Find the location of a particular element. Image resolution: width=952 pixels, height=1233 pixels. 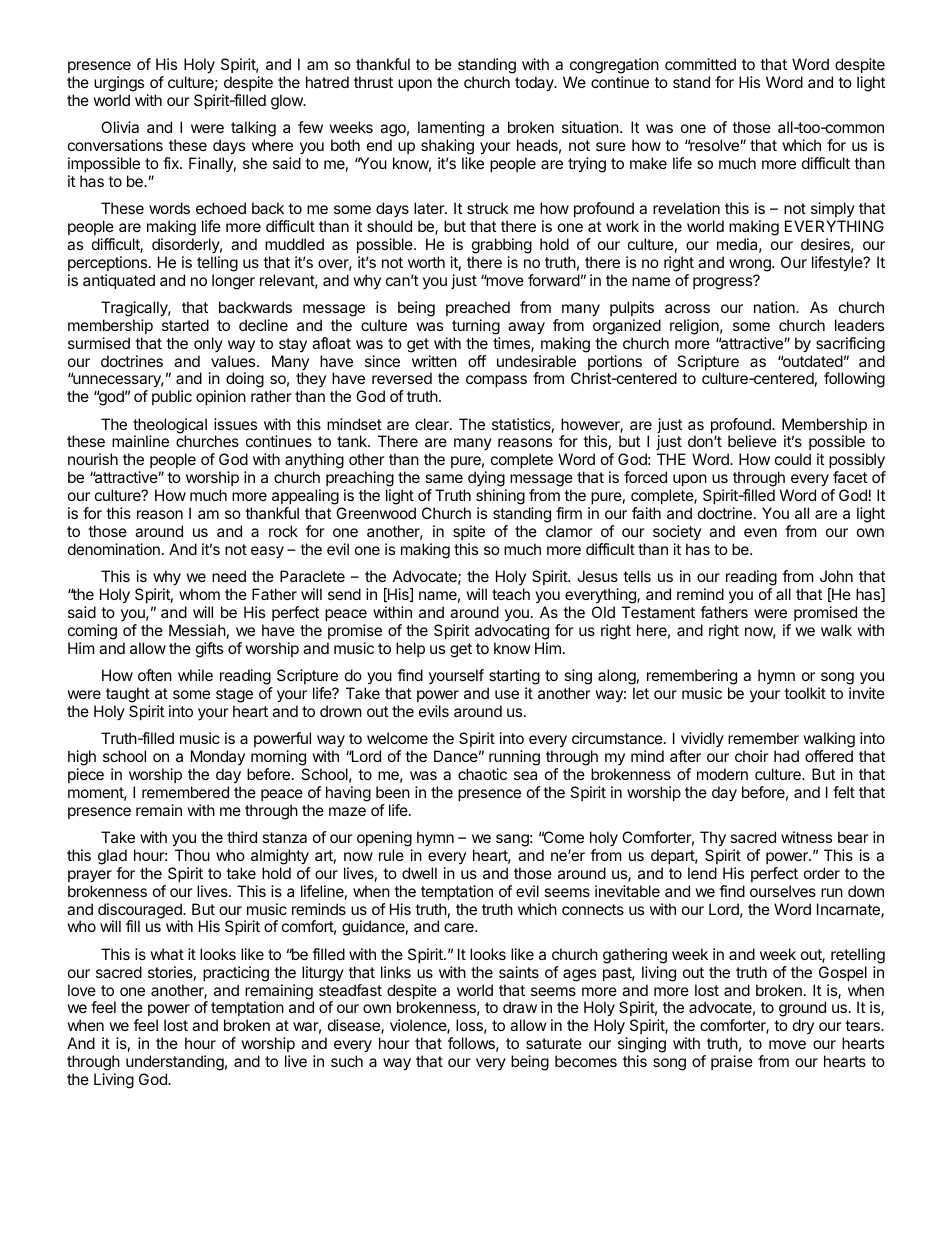

Olivia is located at coordinates (120, 127).
